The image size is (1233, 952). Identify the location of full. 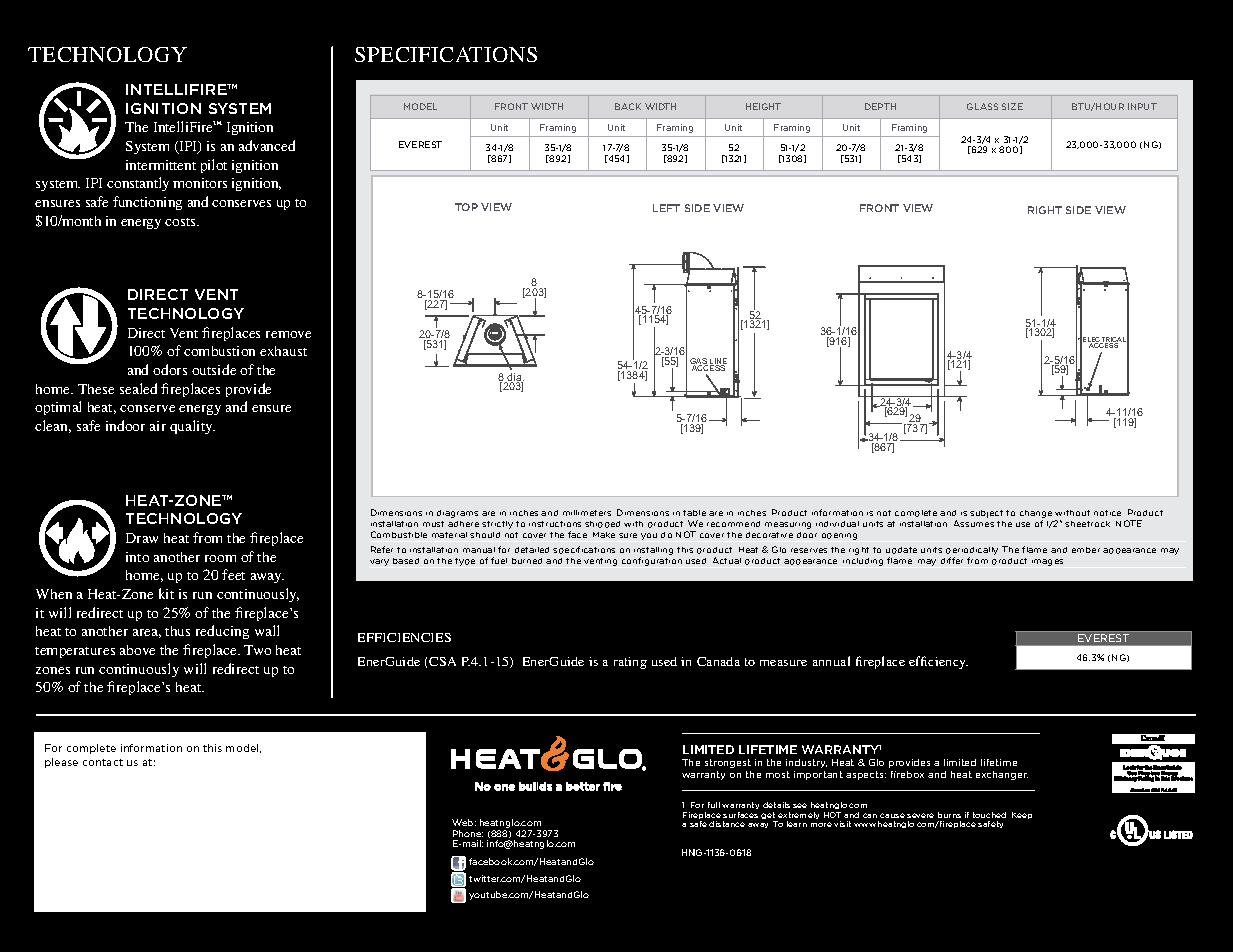
(714, 805).
